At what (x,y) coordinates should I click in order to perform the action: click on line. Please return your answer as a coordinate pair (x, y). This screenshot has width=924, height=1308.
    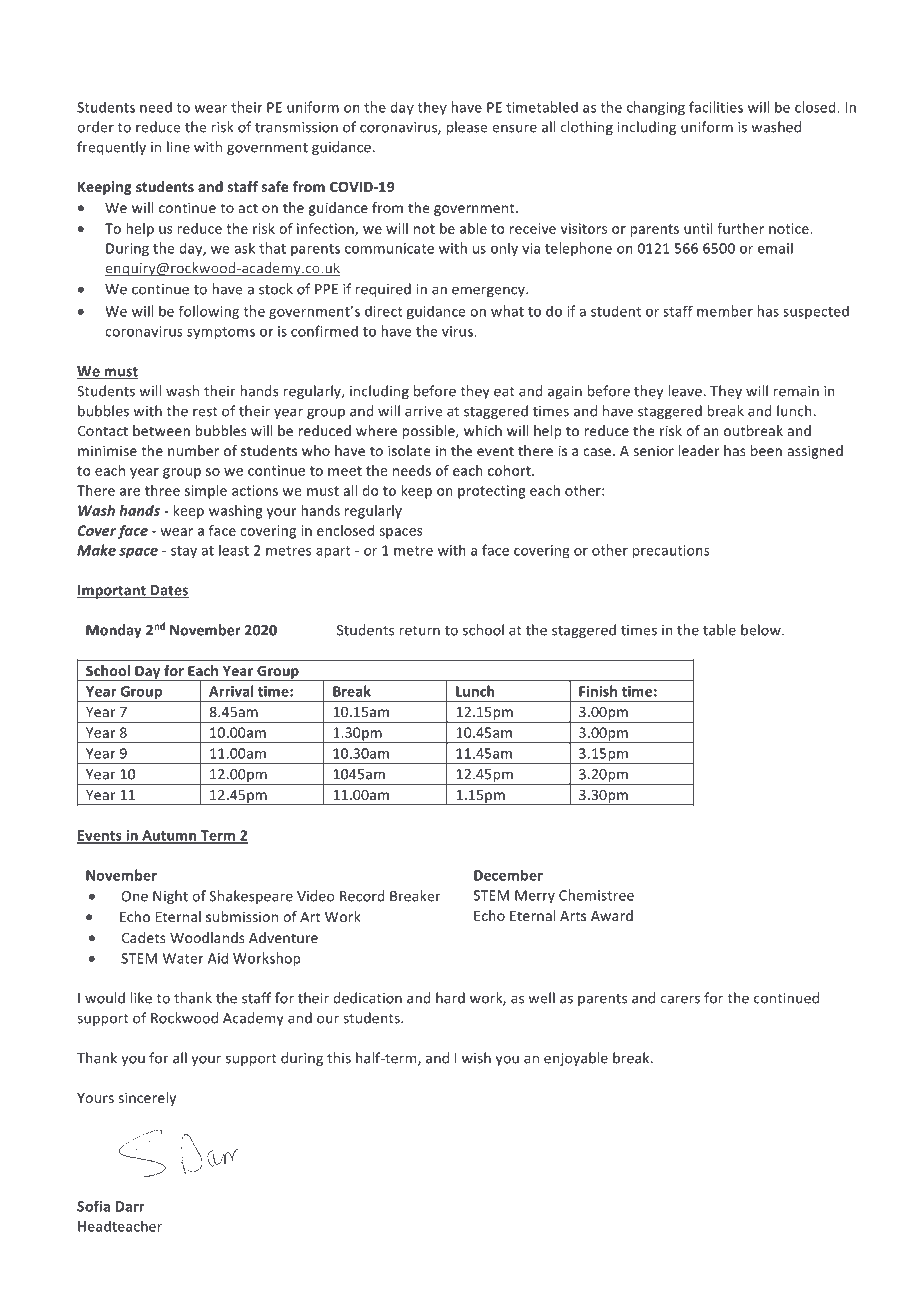
    Looking at the image, I should click on (178, 147).
